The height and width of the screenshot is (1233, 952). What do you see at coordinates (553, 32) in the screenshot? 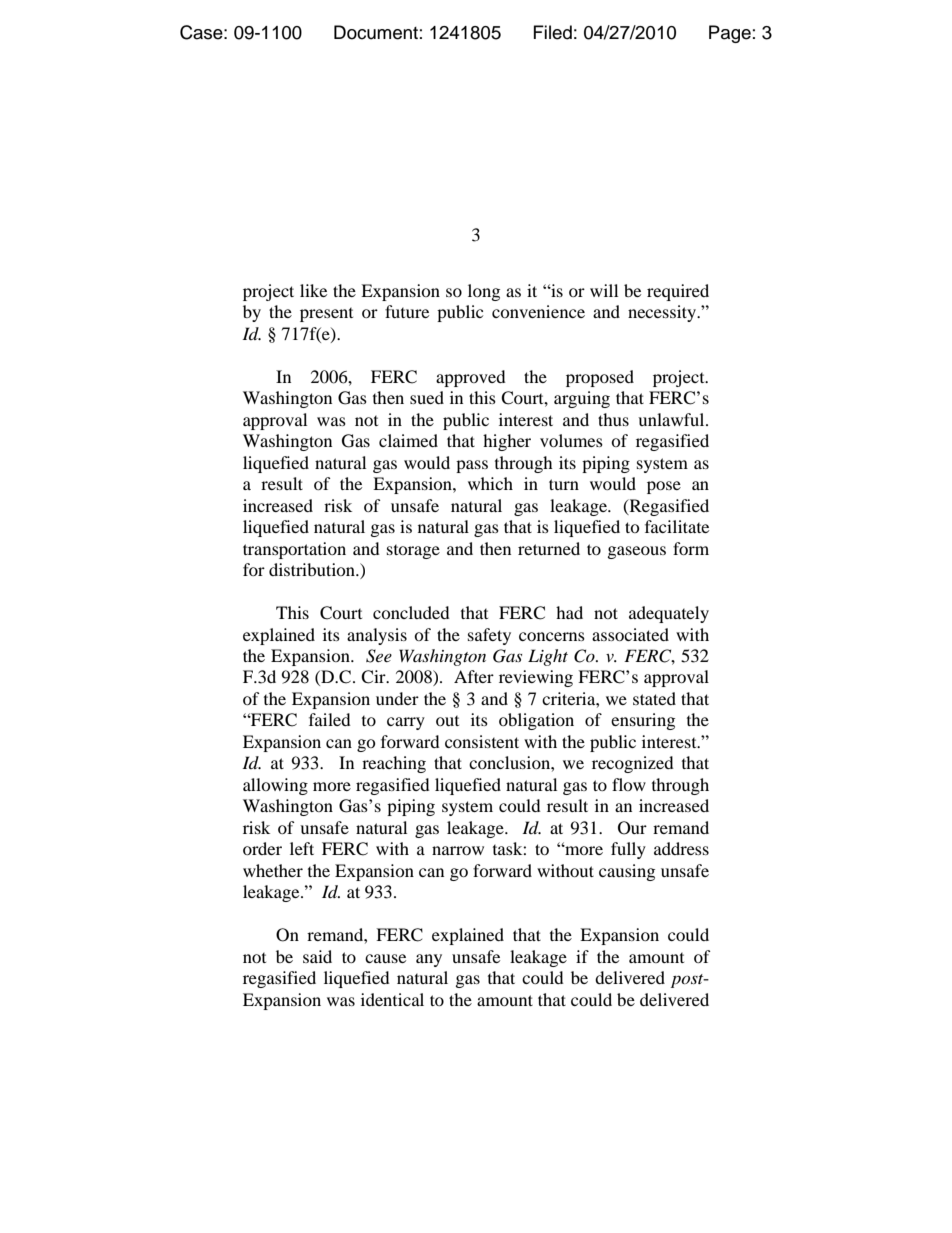
I see `Filed` at bounding box center [553, 32].
